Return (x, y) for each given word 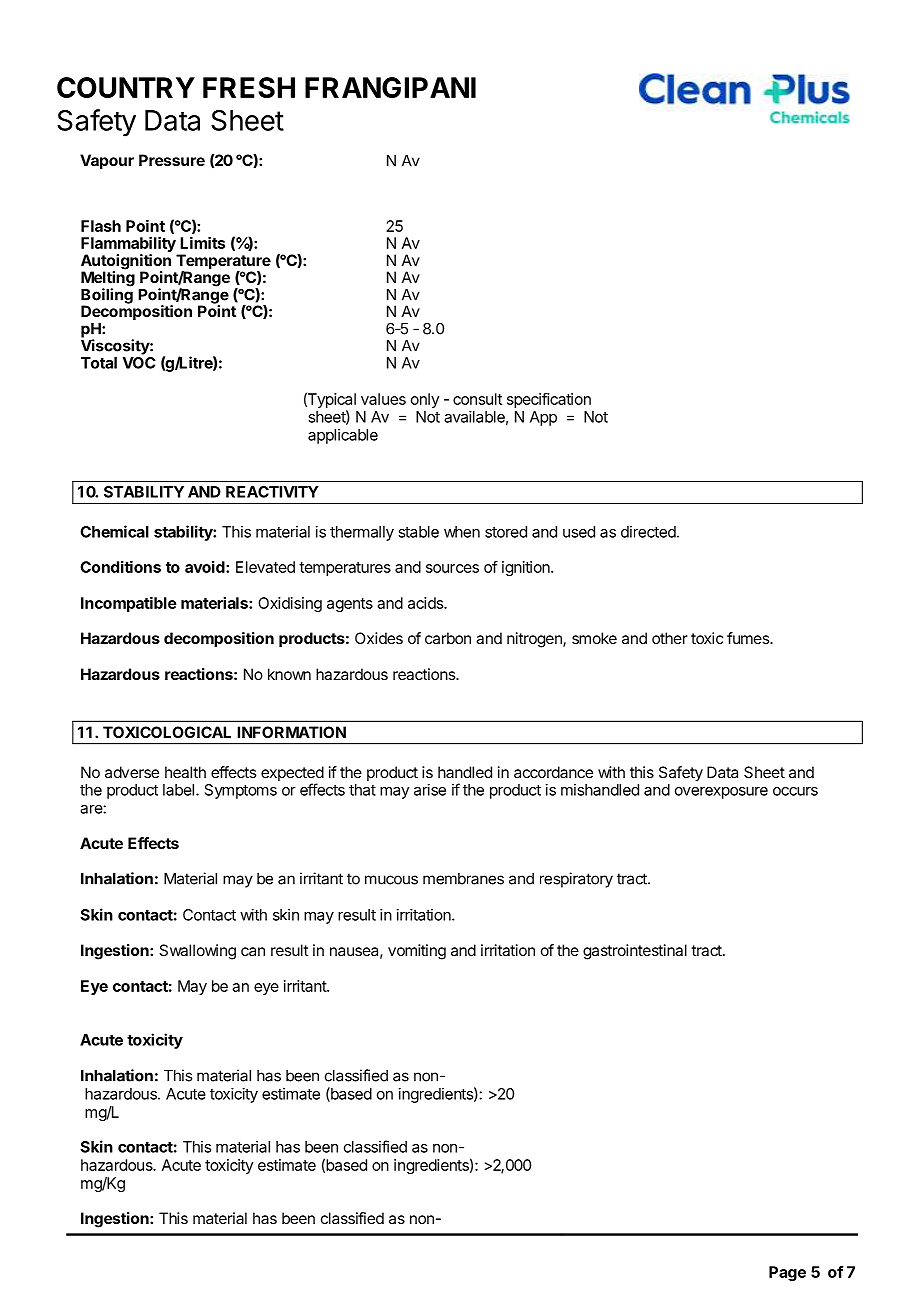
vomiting (417, 952)
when (462, 532)
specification (549, 400)
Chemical (114, 531)
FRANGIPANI (390, 87)
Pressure (172, 160)
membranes (463, 879)
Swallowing (197, 952)
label (178, 790)
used (579, 532)
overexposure (721, 793)
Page (787, 1273)
